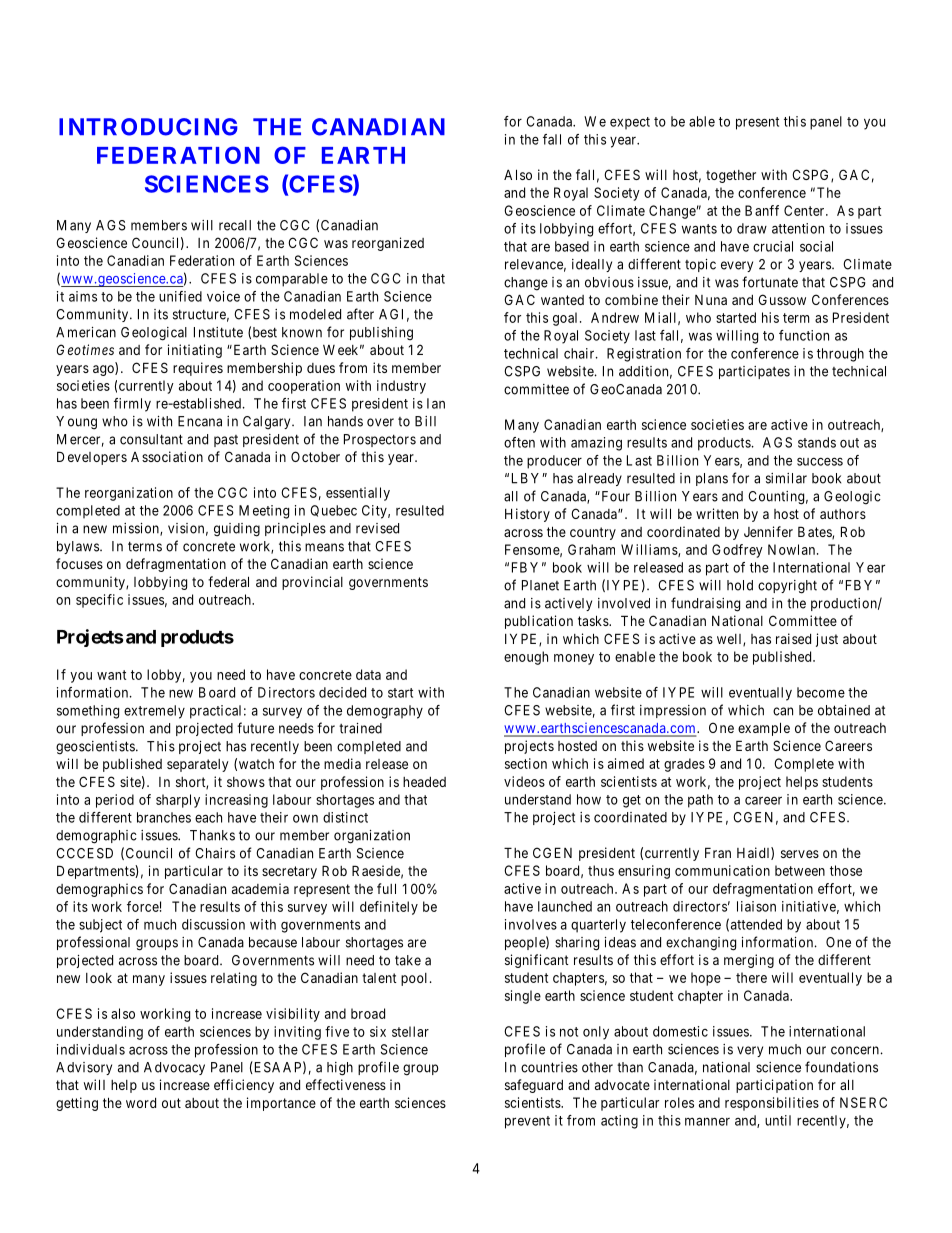  Describe the element at coordinates (388, 244) in the screenshot. I see `reorganized` at that location.
